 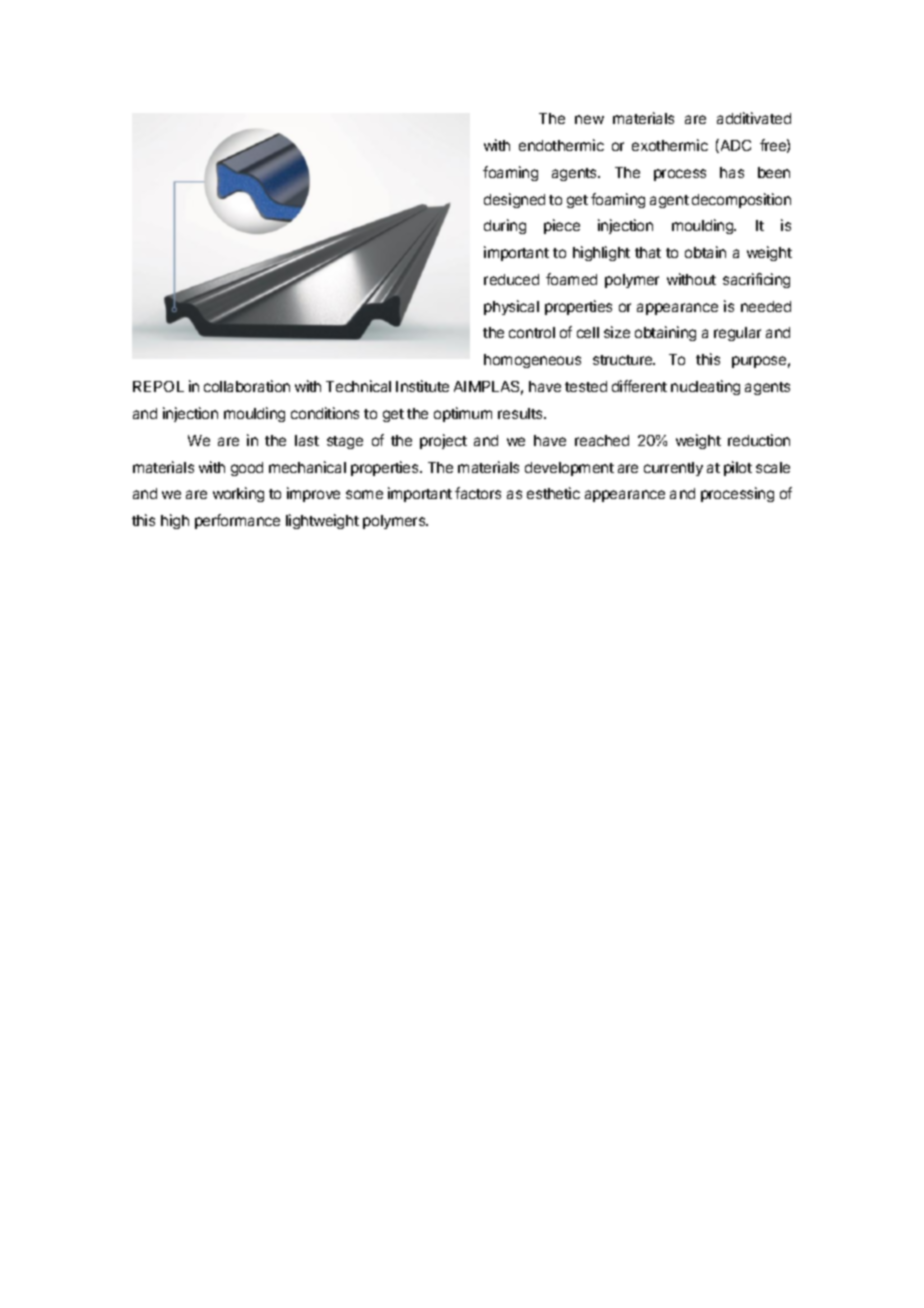 What do you see at coordinates (247, 386) in the screenshot?
I see `collaboration` at bounding box center [247, 386].
